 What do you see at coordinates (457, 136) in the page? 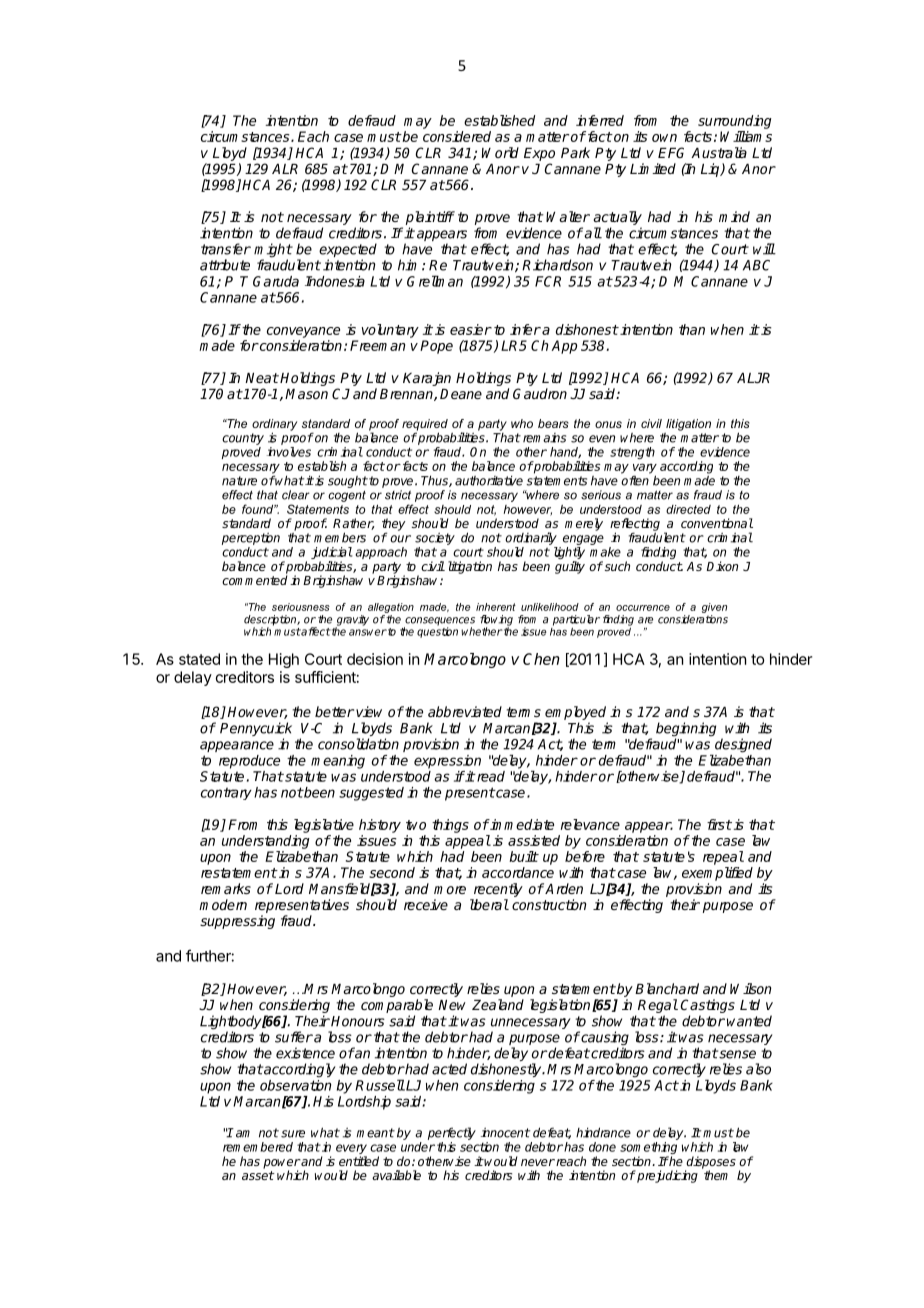
I see `considered` at bounding box center [457, 136].
